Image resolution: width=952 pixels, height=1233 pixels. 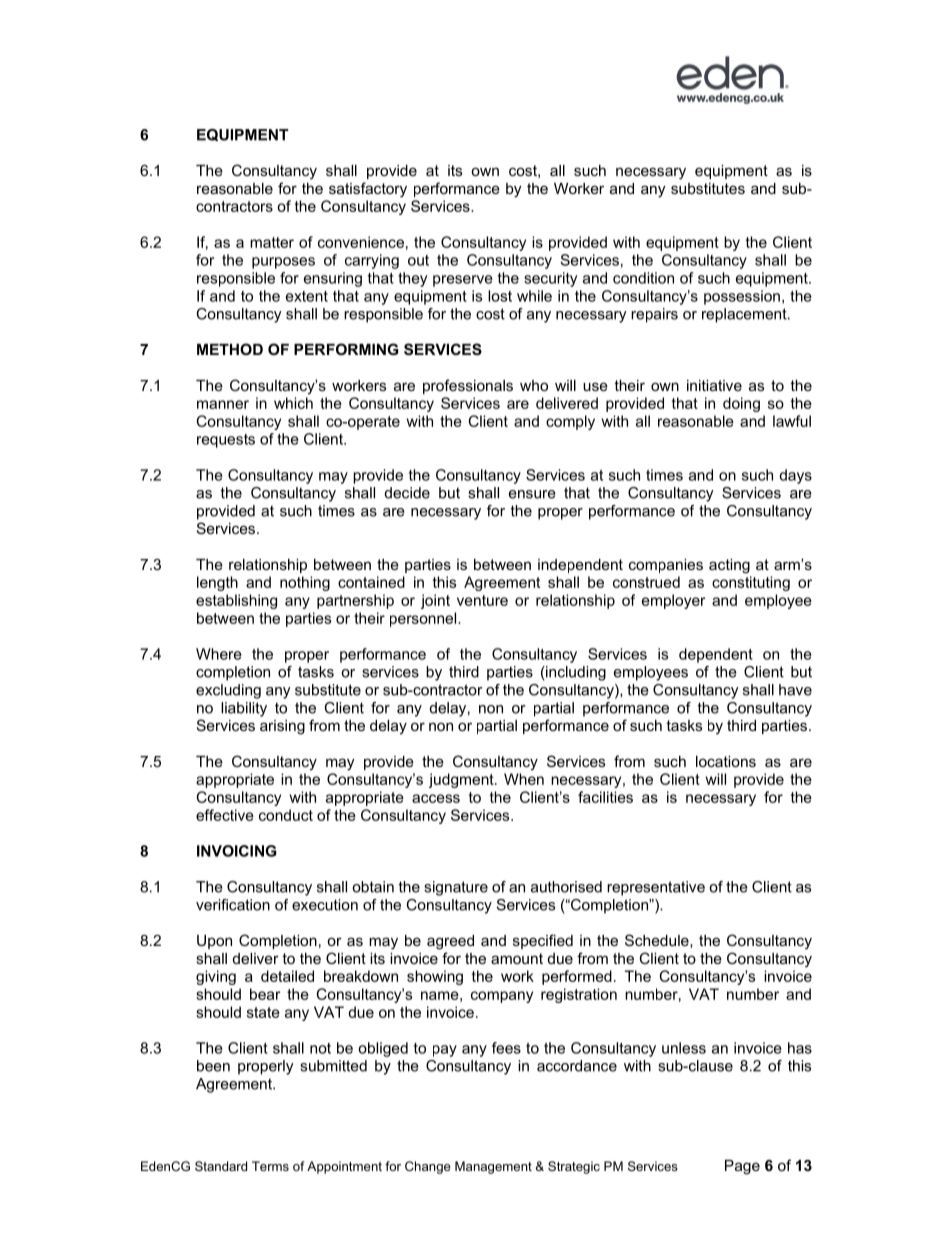 What do you see at coordinates (272, 242) in the image?
I see `matter` at bounding box center [272, 242].
